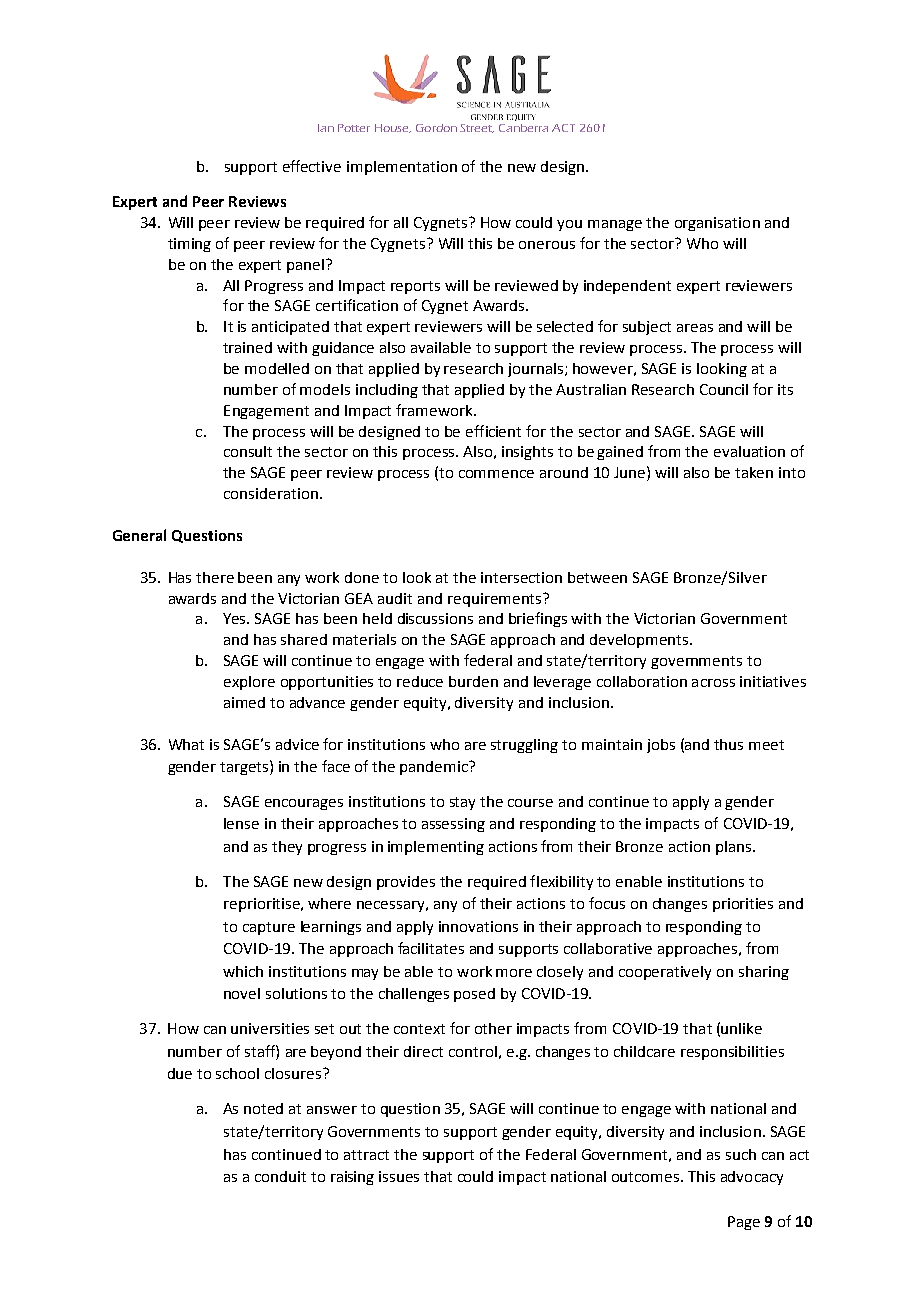  Describe the element at coordinates (453, 825) in the page. I see `assessing` at that location.
